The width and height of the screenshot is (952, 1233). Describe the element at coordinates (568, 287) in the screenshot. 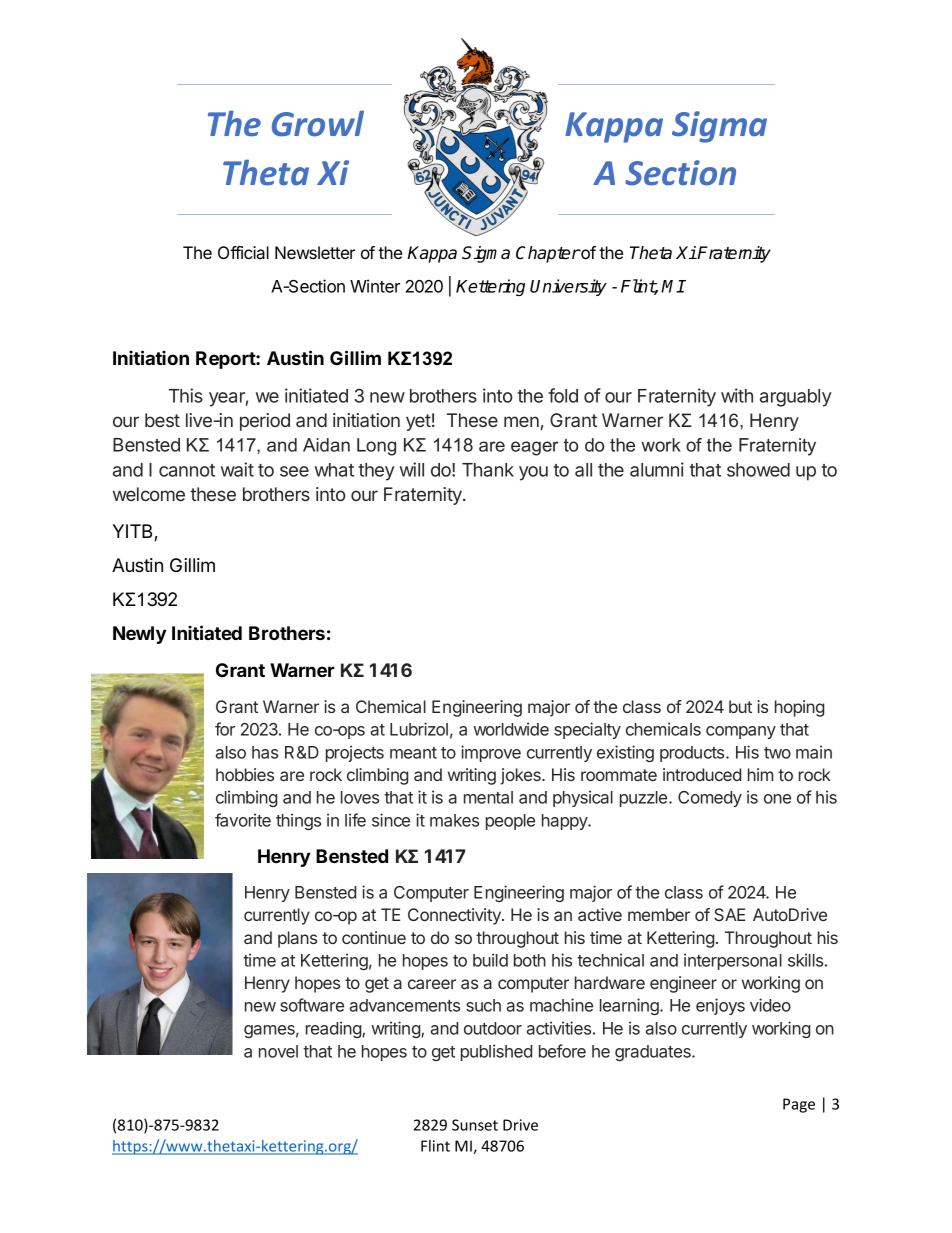

I see `University` at that location.
